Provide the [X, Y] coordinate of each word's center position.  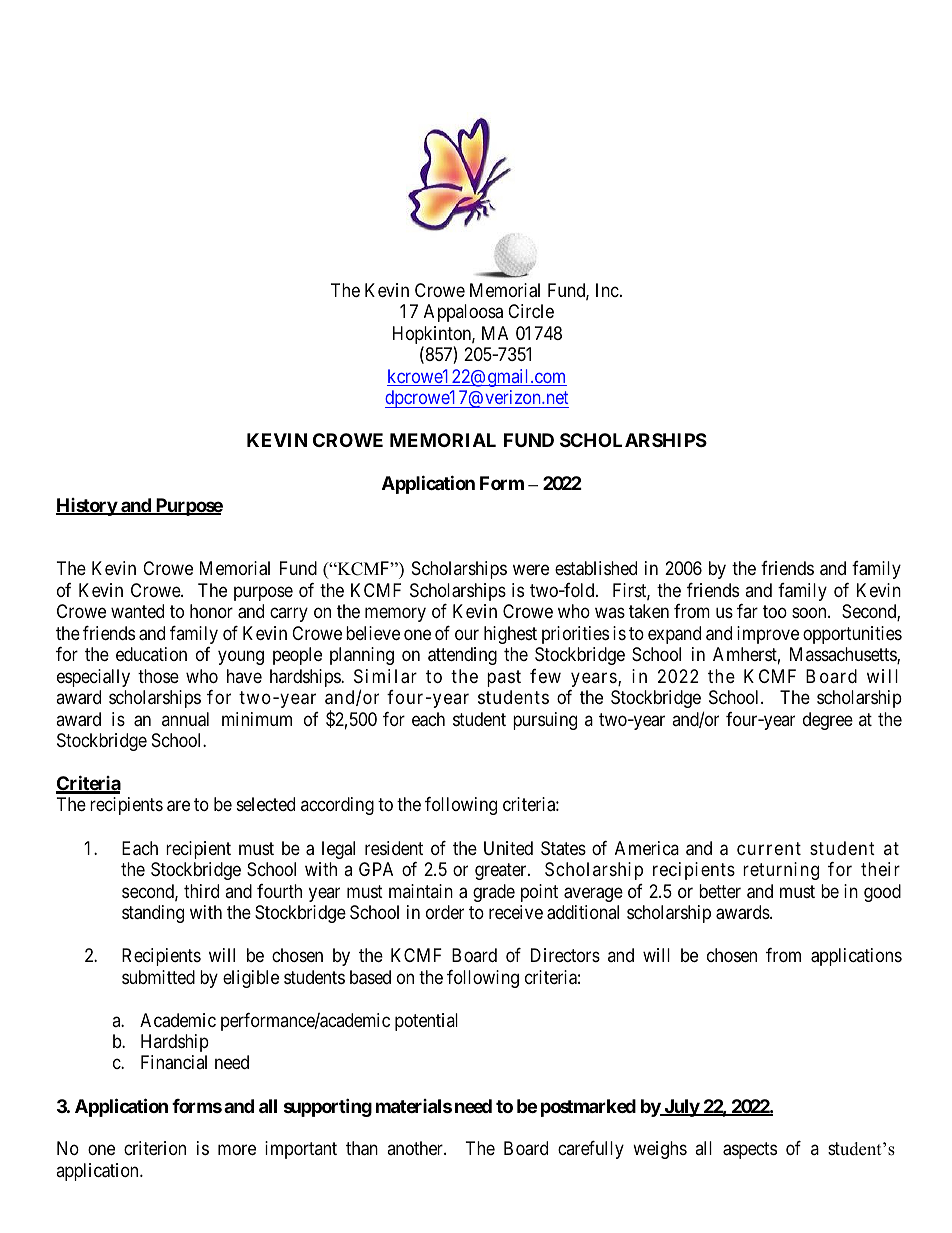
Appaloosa [463, 313]
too [775, 611]
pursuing [545, 721]
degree [828, 721]
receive [516, 912]
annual [185, 719]
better [720, 891]
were [531, 570]
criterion [155, 1148]
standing [153, 914]
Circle [531, 311]
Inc [607, 290]
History [87, 507]
